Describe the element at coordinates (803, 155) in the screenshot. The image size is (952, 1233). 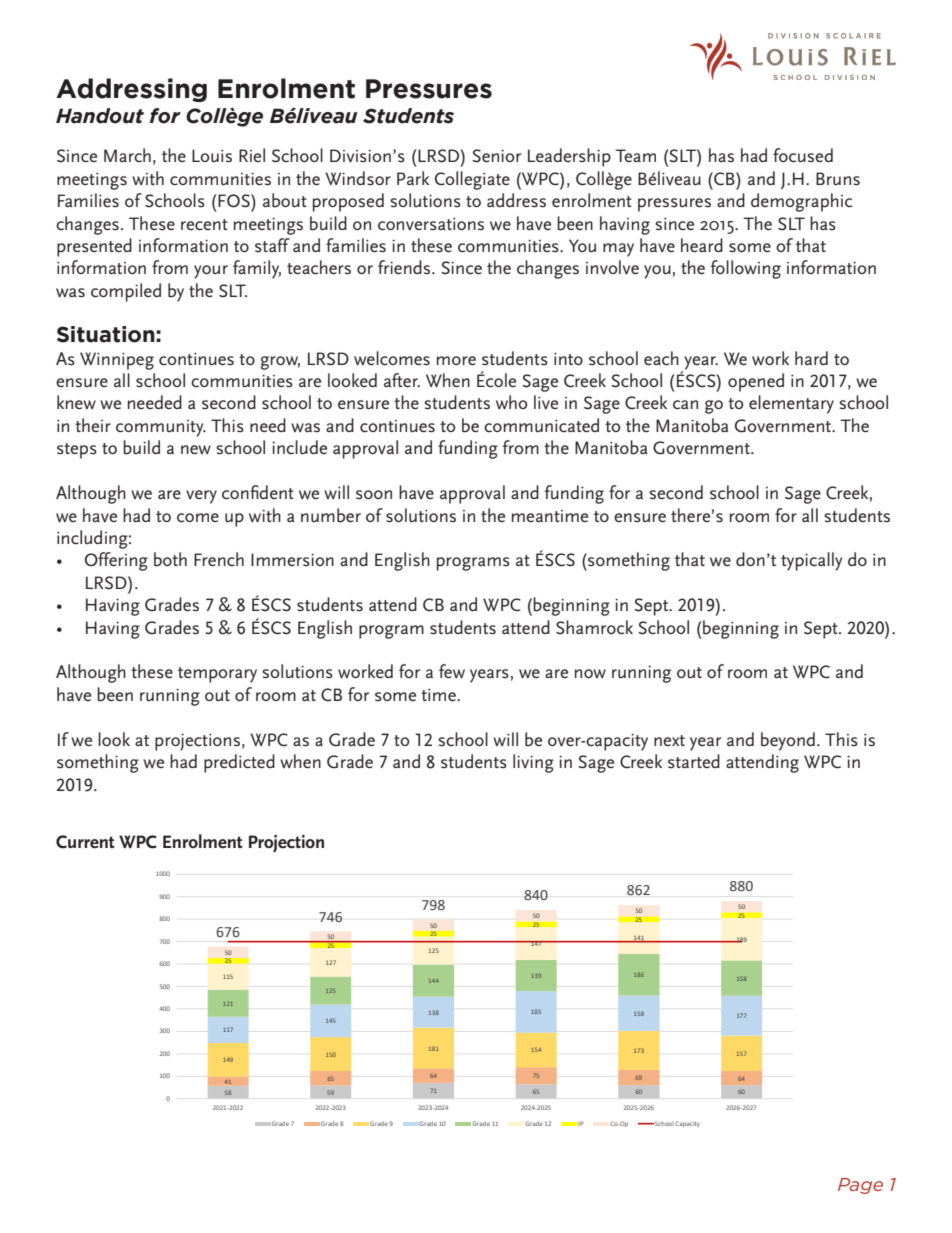
I see `focused` at that location.
